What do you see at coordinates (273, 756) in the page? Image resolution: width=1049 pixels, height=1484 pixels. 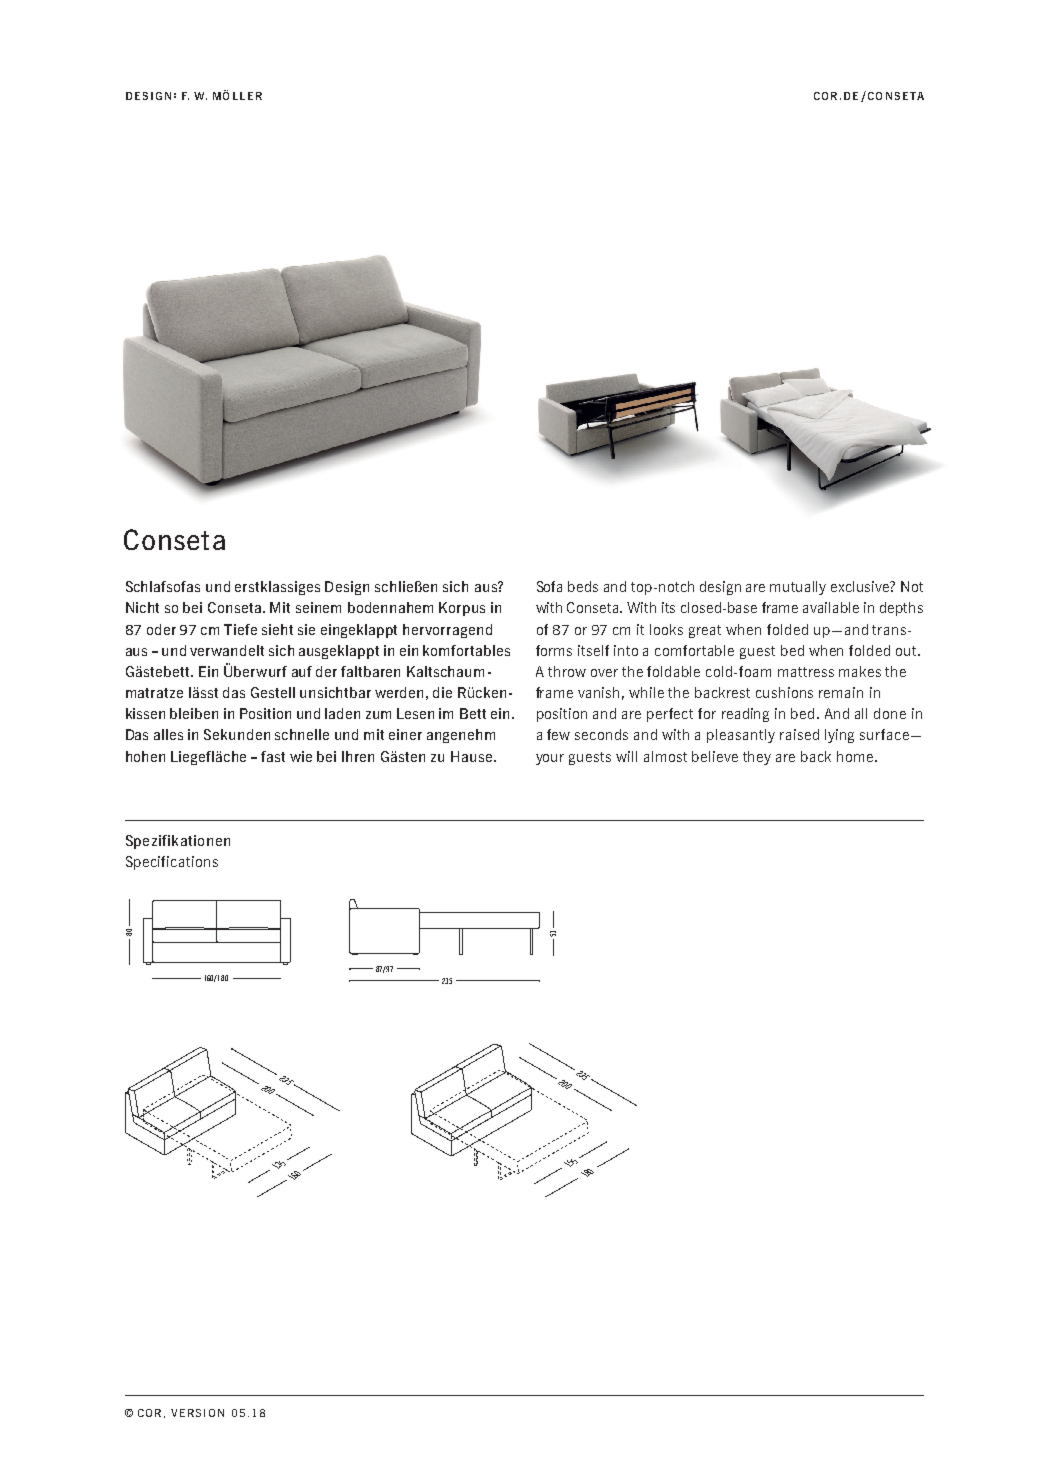 I see `fast` at bounding box center [273, 756].
